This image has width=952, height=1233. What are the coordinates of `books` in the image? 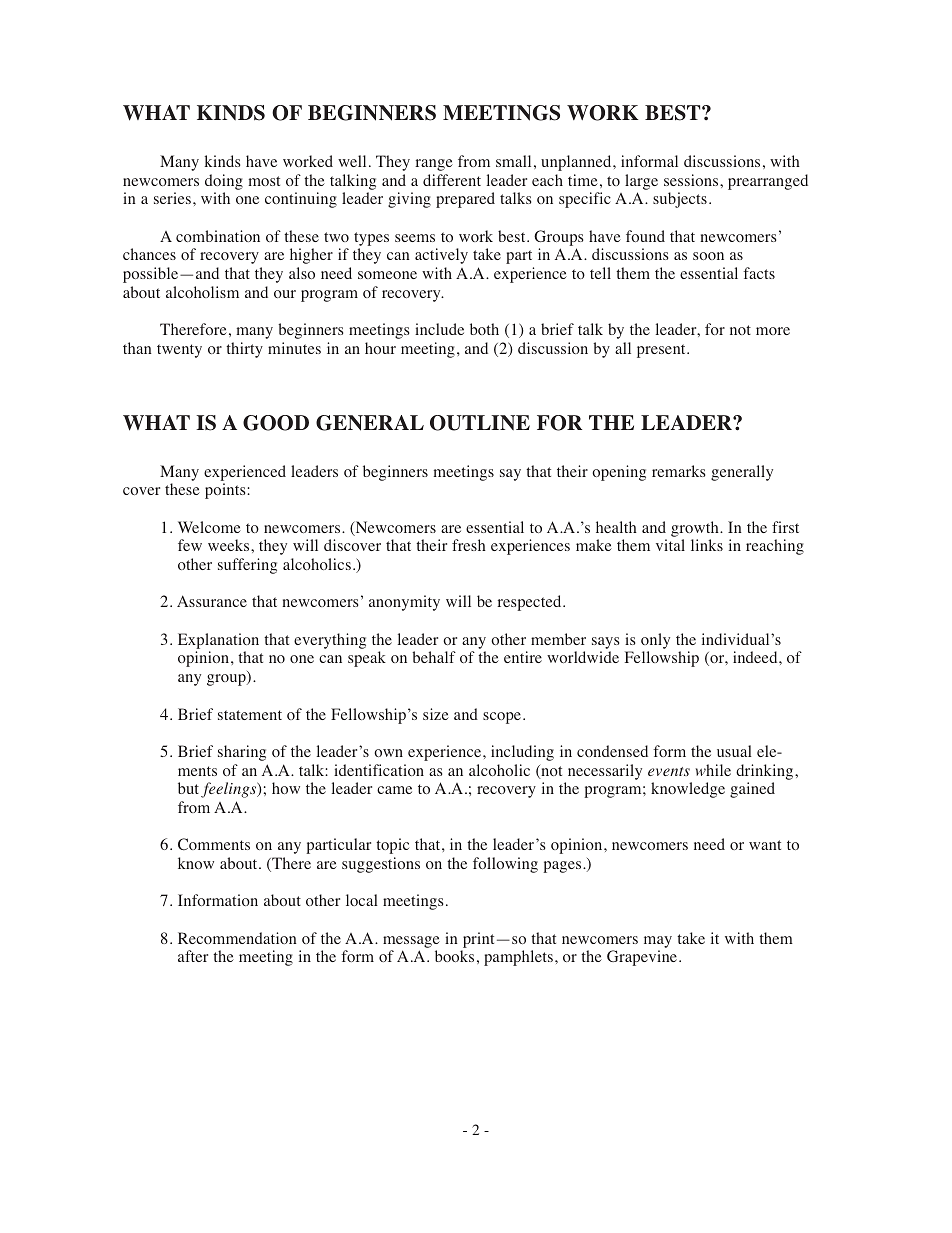 It's located at (454, 956).
